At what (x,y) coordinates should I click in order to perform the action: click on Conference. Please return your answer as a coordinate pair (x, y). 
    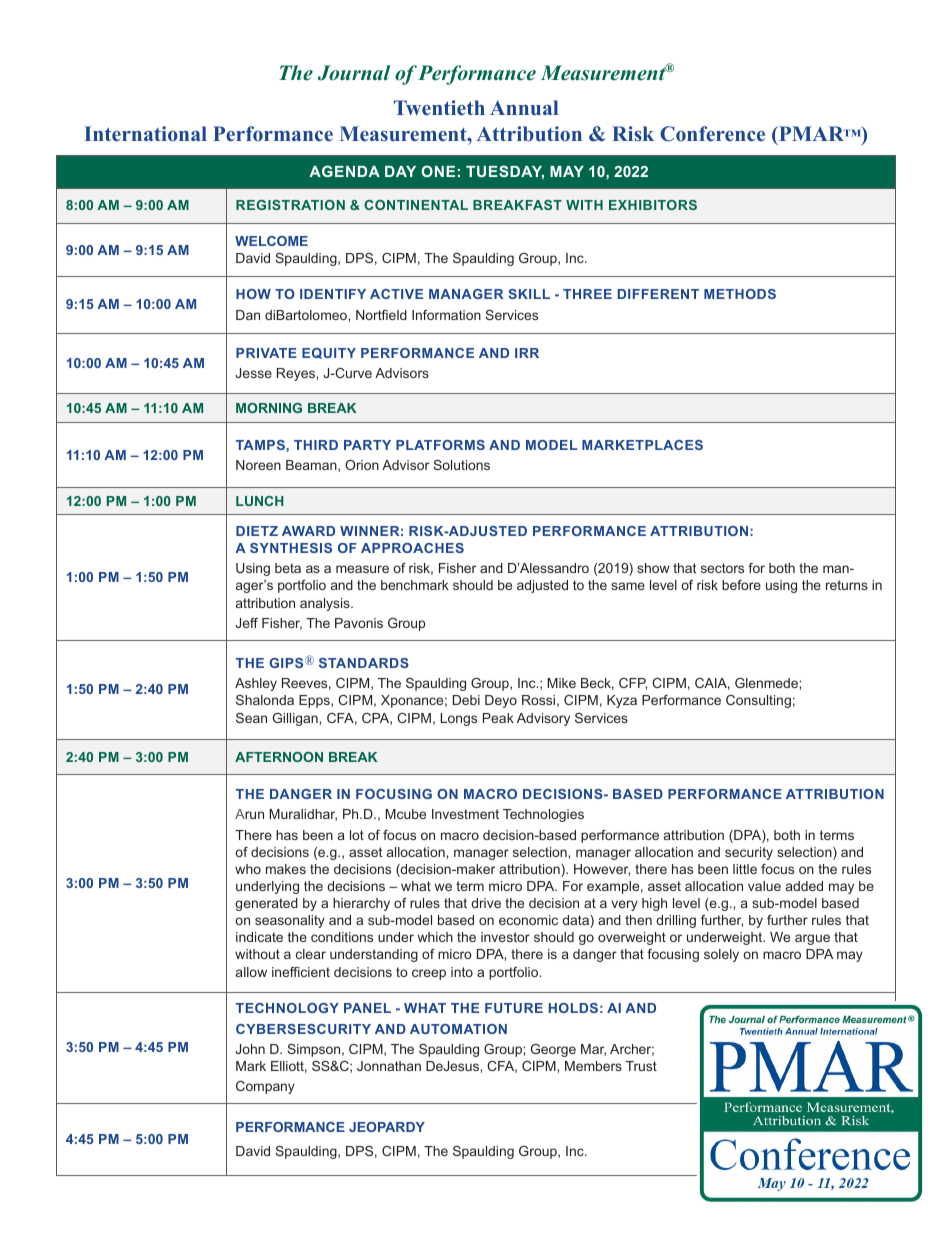
    Looking at the image, I should click on (712, 134).
